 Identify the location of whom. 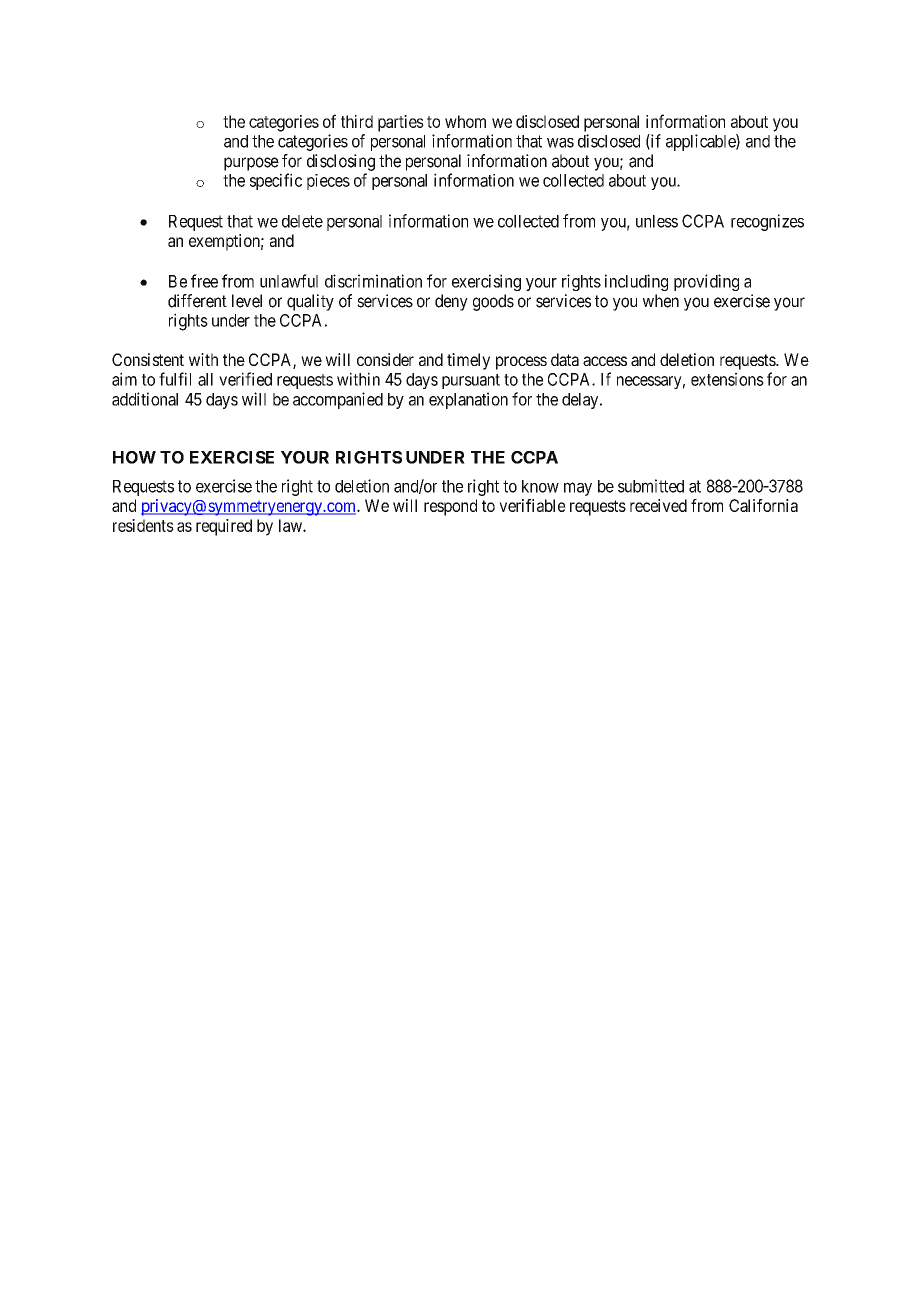
(465, 121).
